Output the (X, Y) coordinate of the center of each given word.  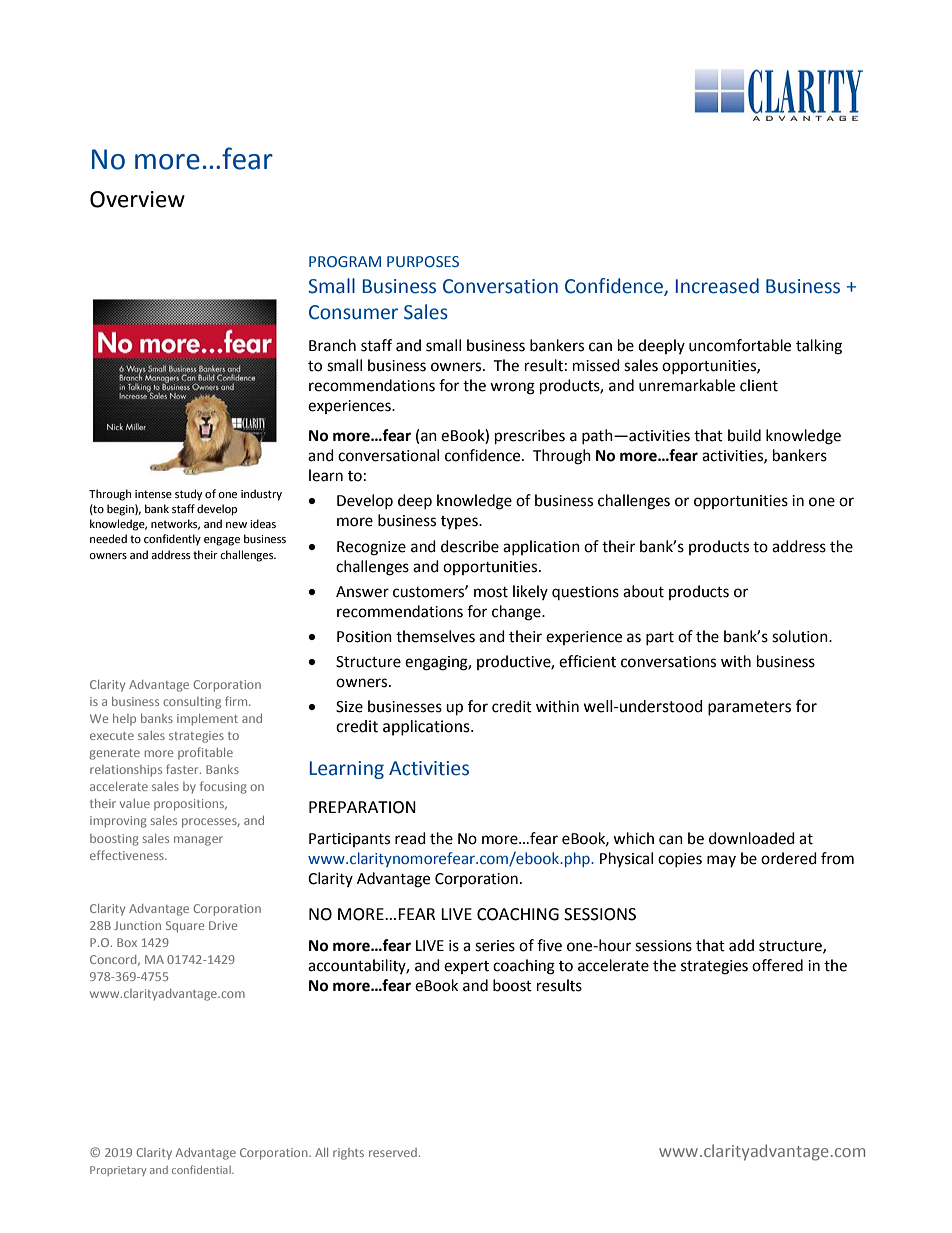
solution (801, 636)
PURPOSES (423, 261)
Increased (717, 286)
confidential (202, 1169)
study (188, 495)
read (410, 838)
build (744, 435)
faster (183, 769)
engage (222, 541)
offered (777, 965)
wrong (512, 388)
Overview (137, 199)
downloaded (752, 838)
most (491, 592)
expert (466, 967)
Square (185, 927)
